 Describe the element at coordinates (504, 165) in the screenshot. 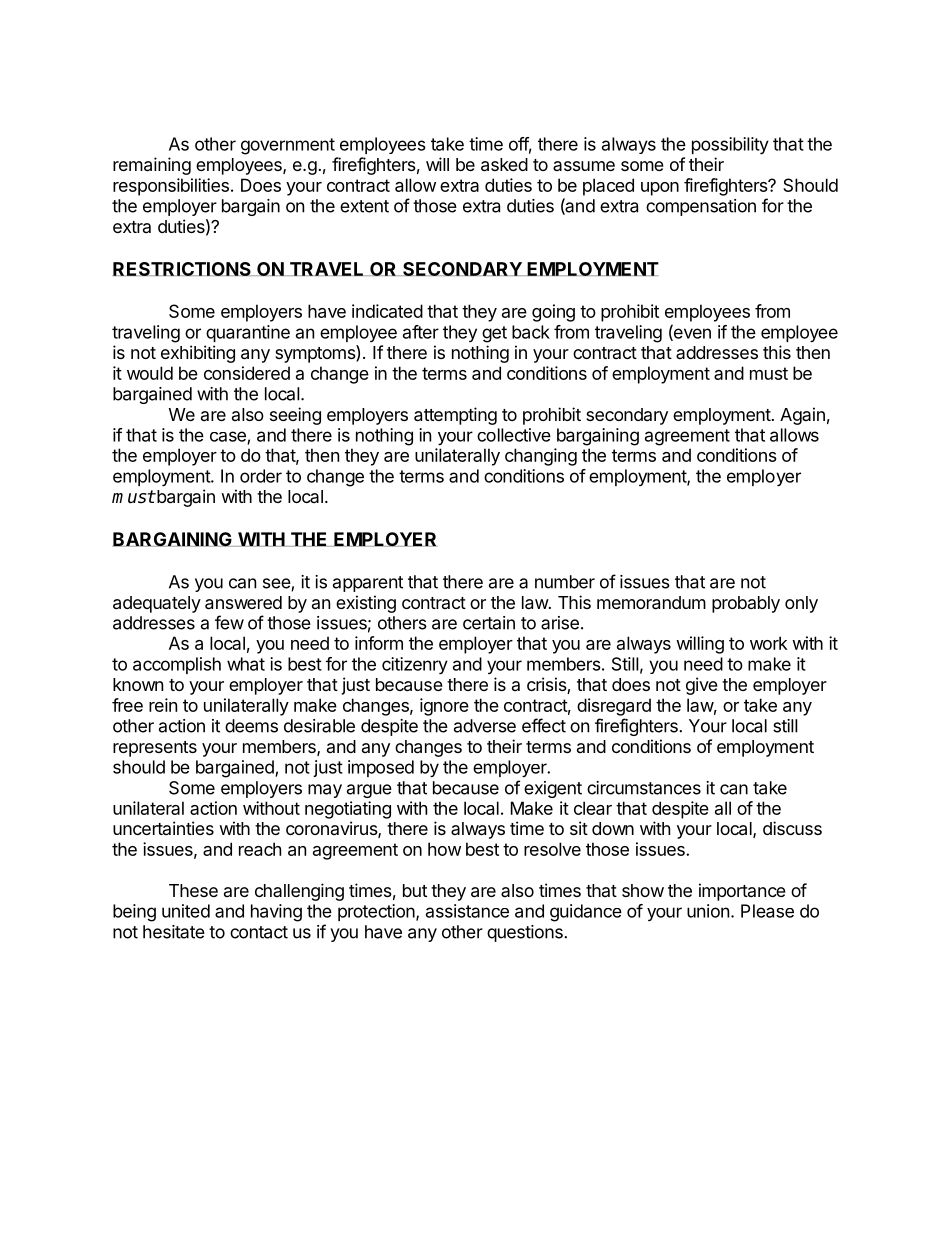

I see `asked` at that location.
